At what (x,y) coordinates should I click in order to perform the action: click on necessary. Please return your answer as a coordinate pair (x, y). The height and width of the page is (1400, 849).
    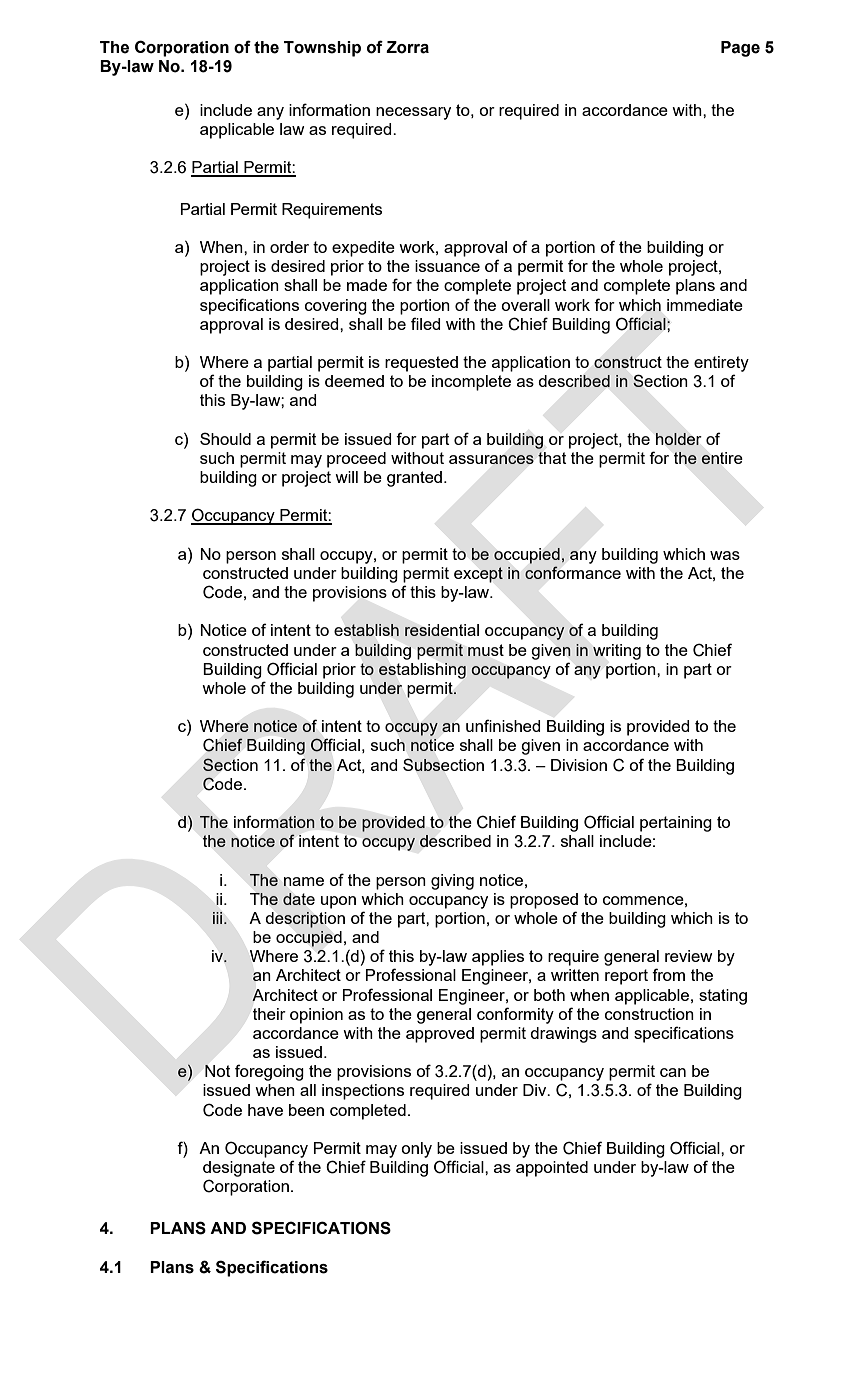
    Looking at the image, I should click on (413, 113).
